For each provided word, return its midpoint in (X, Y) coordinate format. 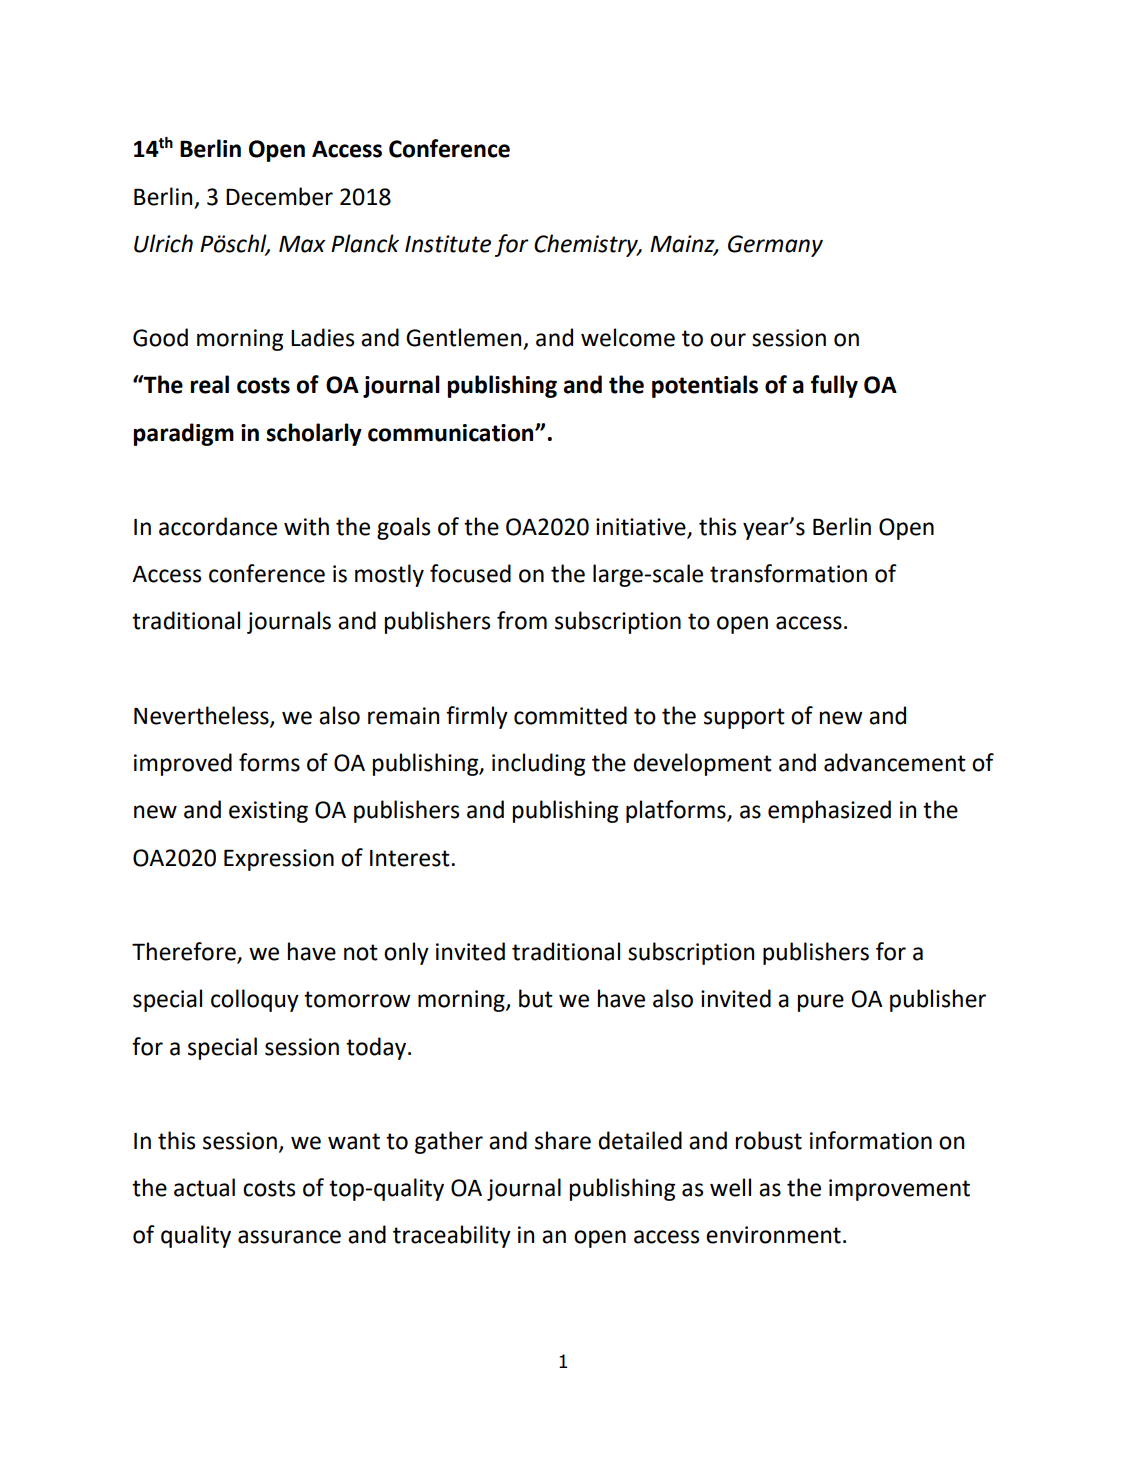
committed (570, 715)
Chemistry (587, 245)
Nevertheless (202, 716)
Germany (775, 246)
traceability (452, 1236)
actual (204, 1187)
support (744, 718)
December (279, 196)
